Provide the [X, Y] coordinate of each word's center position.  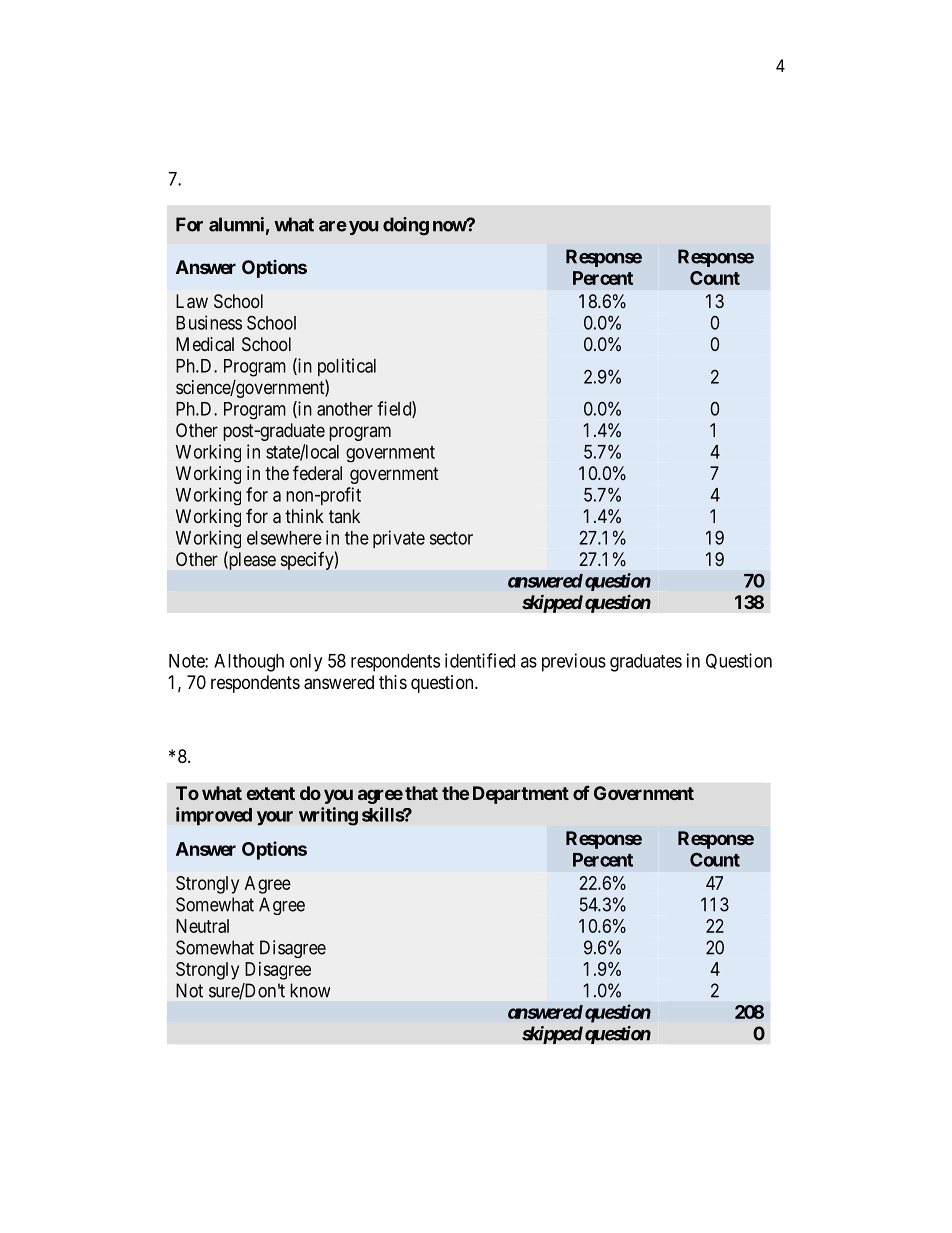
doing [406, 226]
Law [192, 301]
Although [249, 663]
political [347, 367]
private [399, 539]
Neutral [202, 926]
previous [574, 662]
